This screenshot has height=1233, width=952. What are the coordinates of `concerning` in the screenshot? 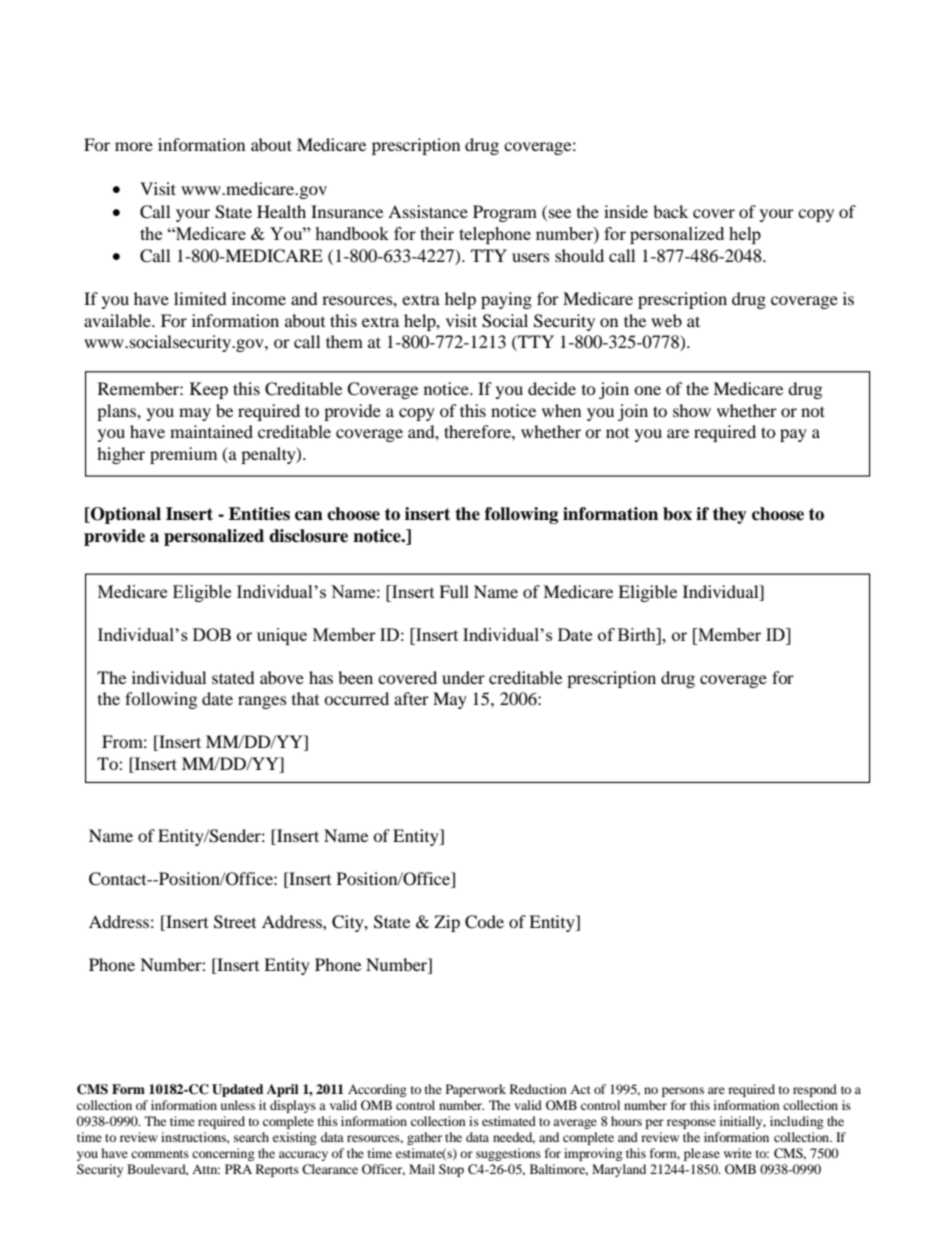 It's located at (223, 1154).
